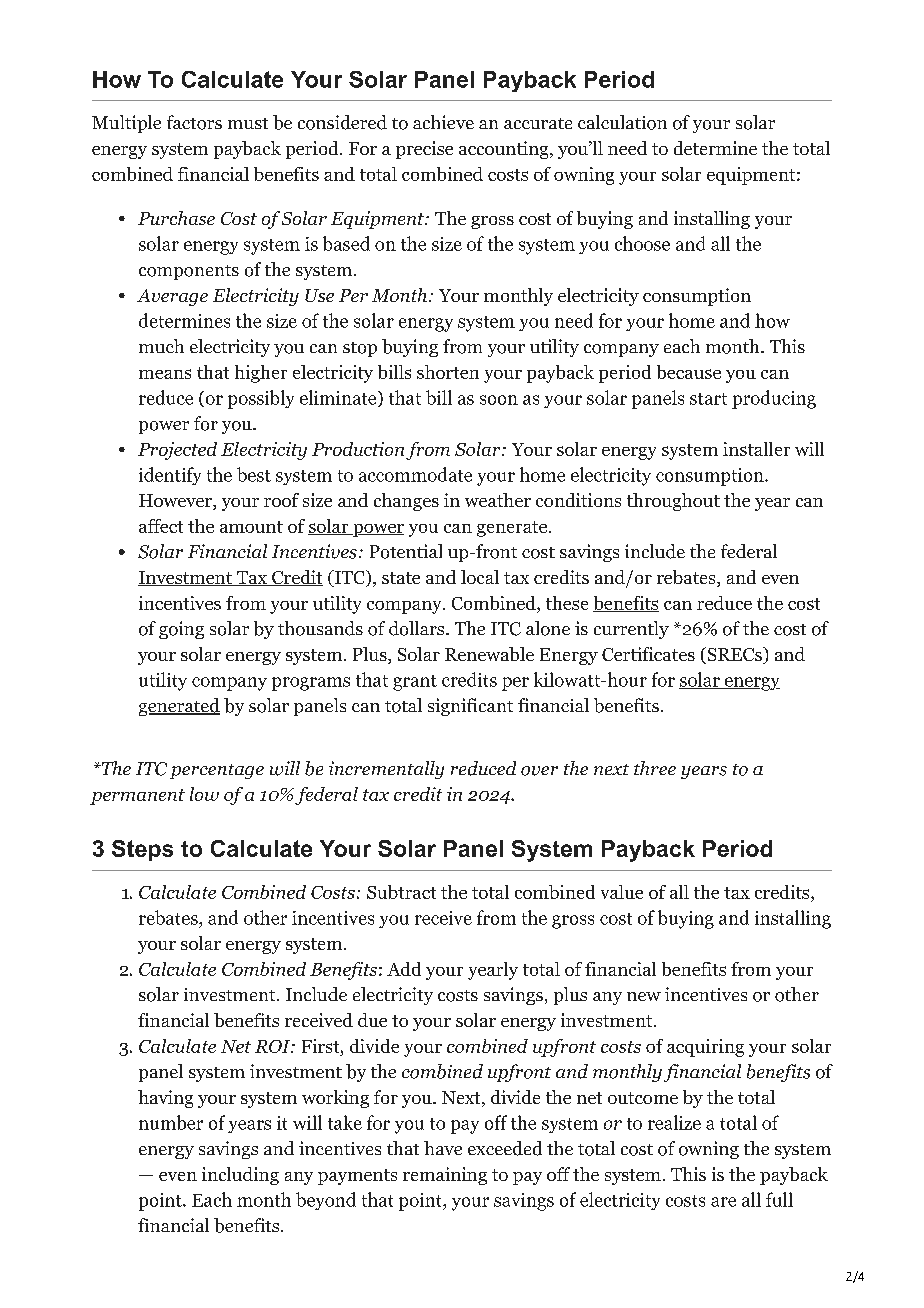 The height and width of the screenshot is (1308, 924). I want to click on However, so click(176, 502).
